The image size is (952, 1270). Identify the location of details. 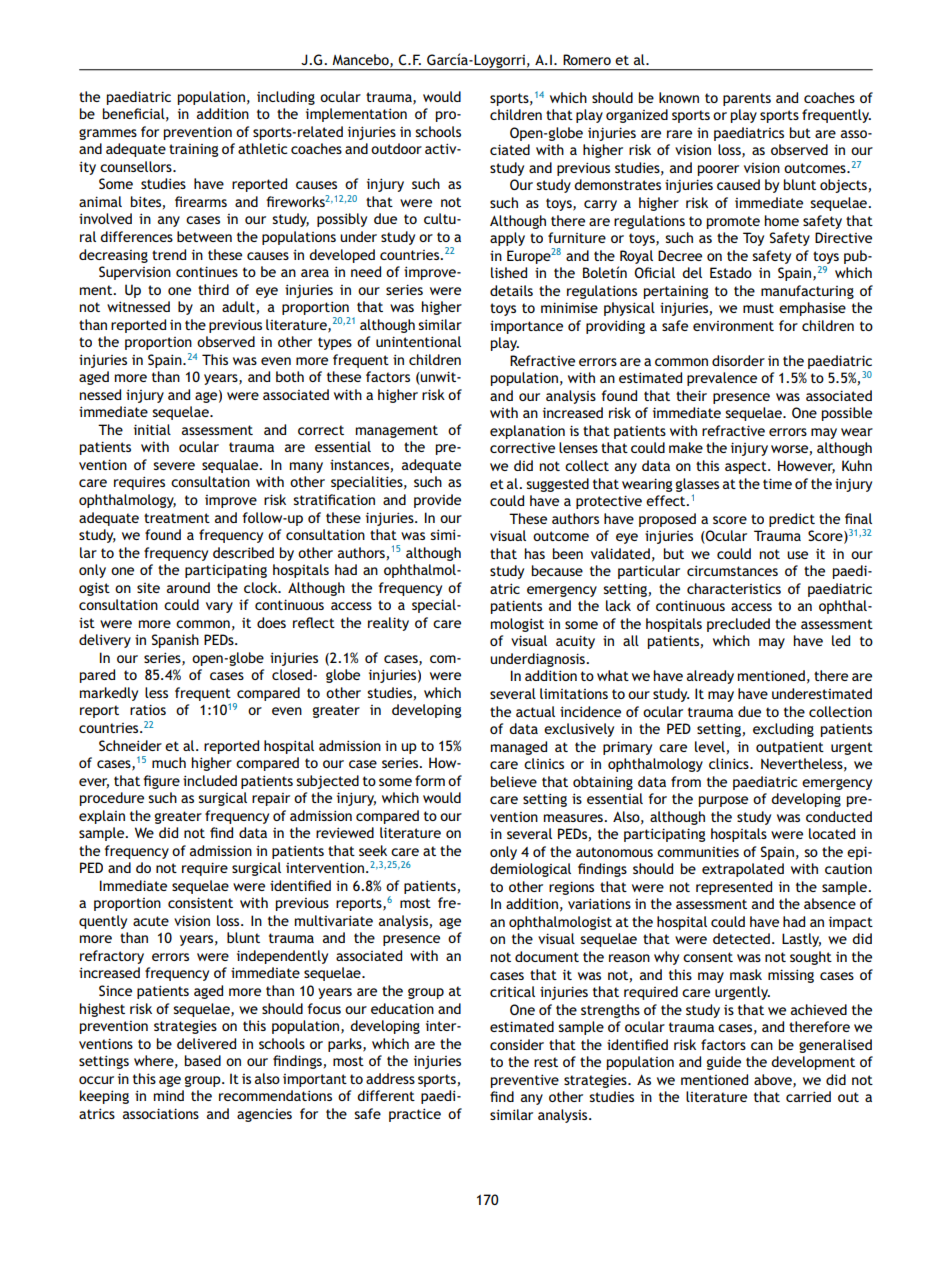
(511, 290).
